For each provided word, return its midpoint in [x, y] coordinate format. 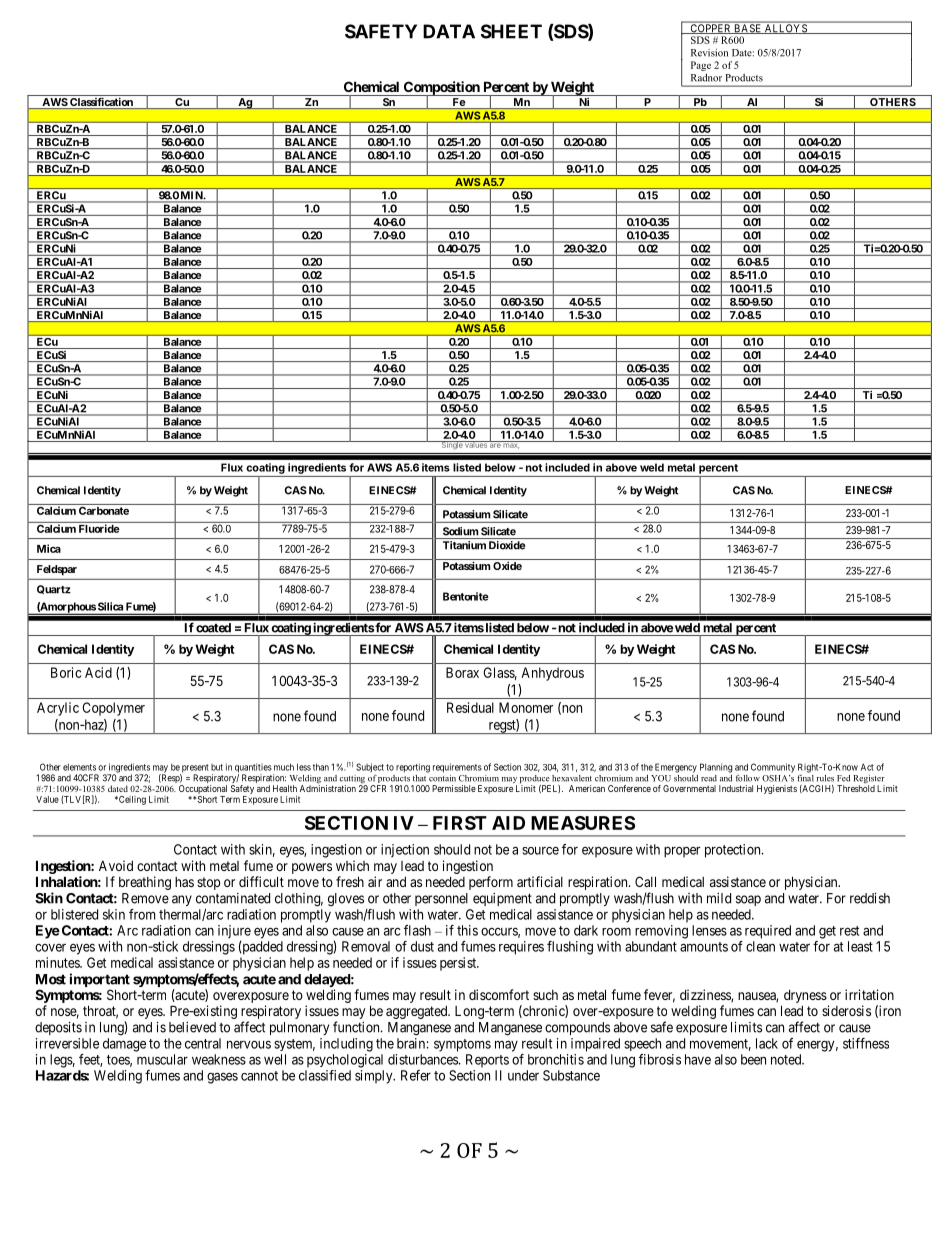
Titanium [464, 545]
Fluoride [99, 528]
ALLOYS [786, 29]
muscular [162, 1059]
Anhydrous [552, 674]
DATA [449, 31]
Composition [441, 89]
